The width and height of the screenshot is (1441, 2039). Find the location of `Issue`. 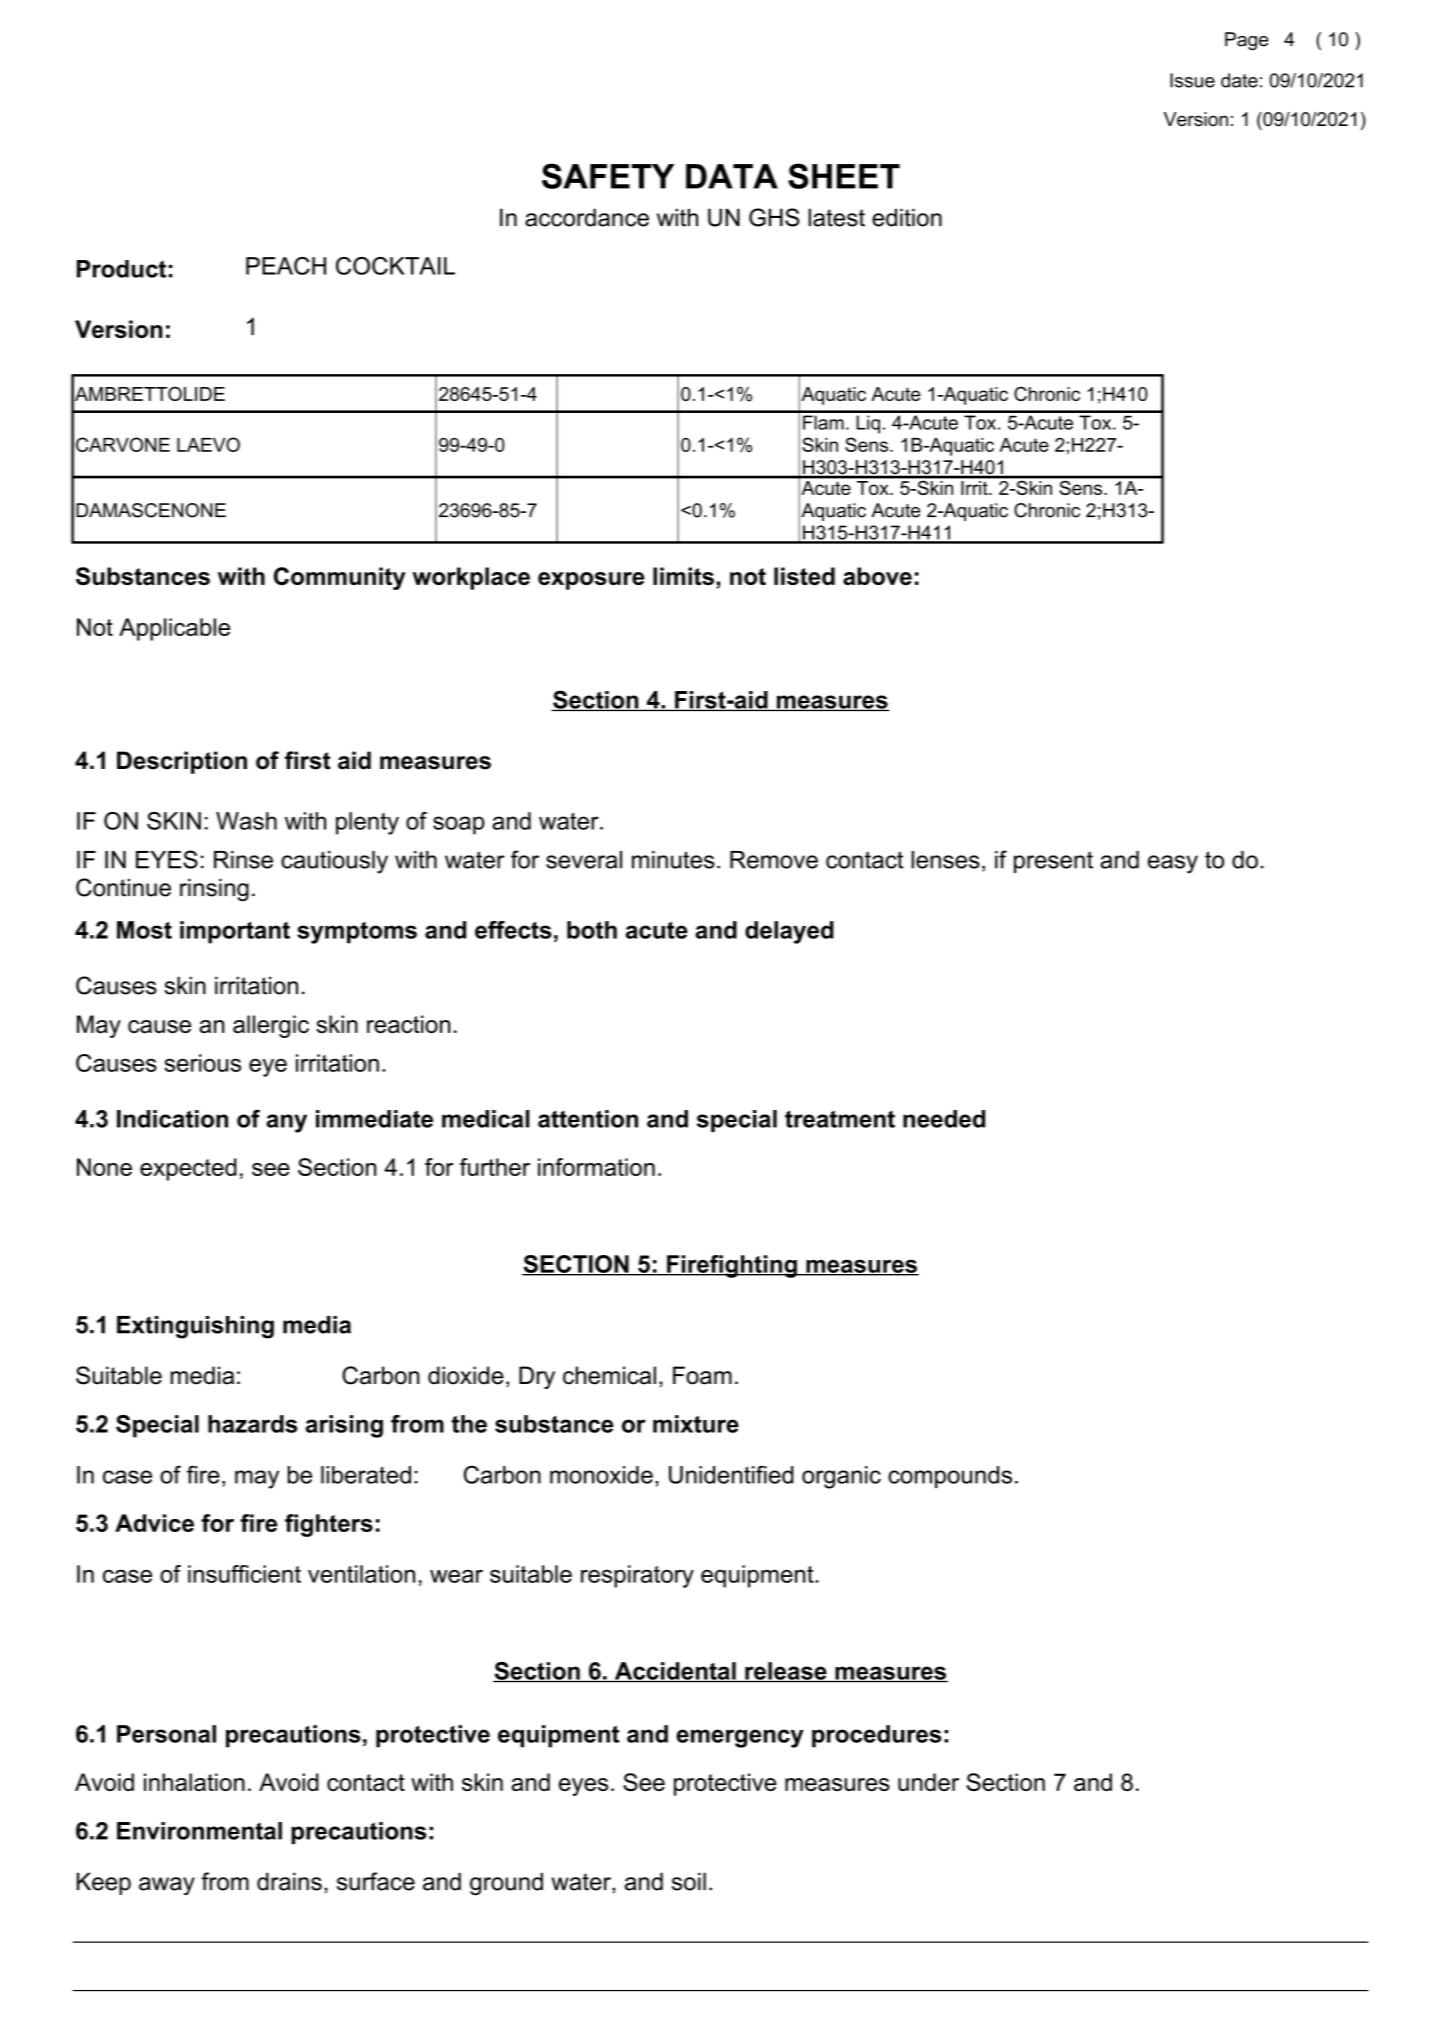

Issue is located at coordinates (1192, 80).
